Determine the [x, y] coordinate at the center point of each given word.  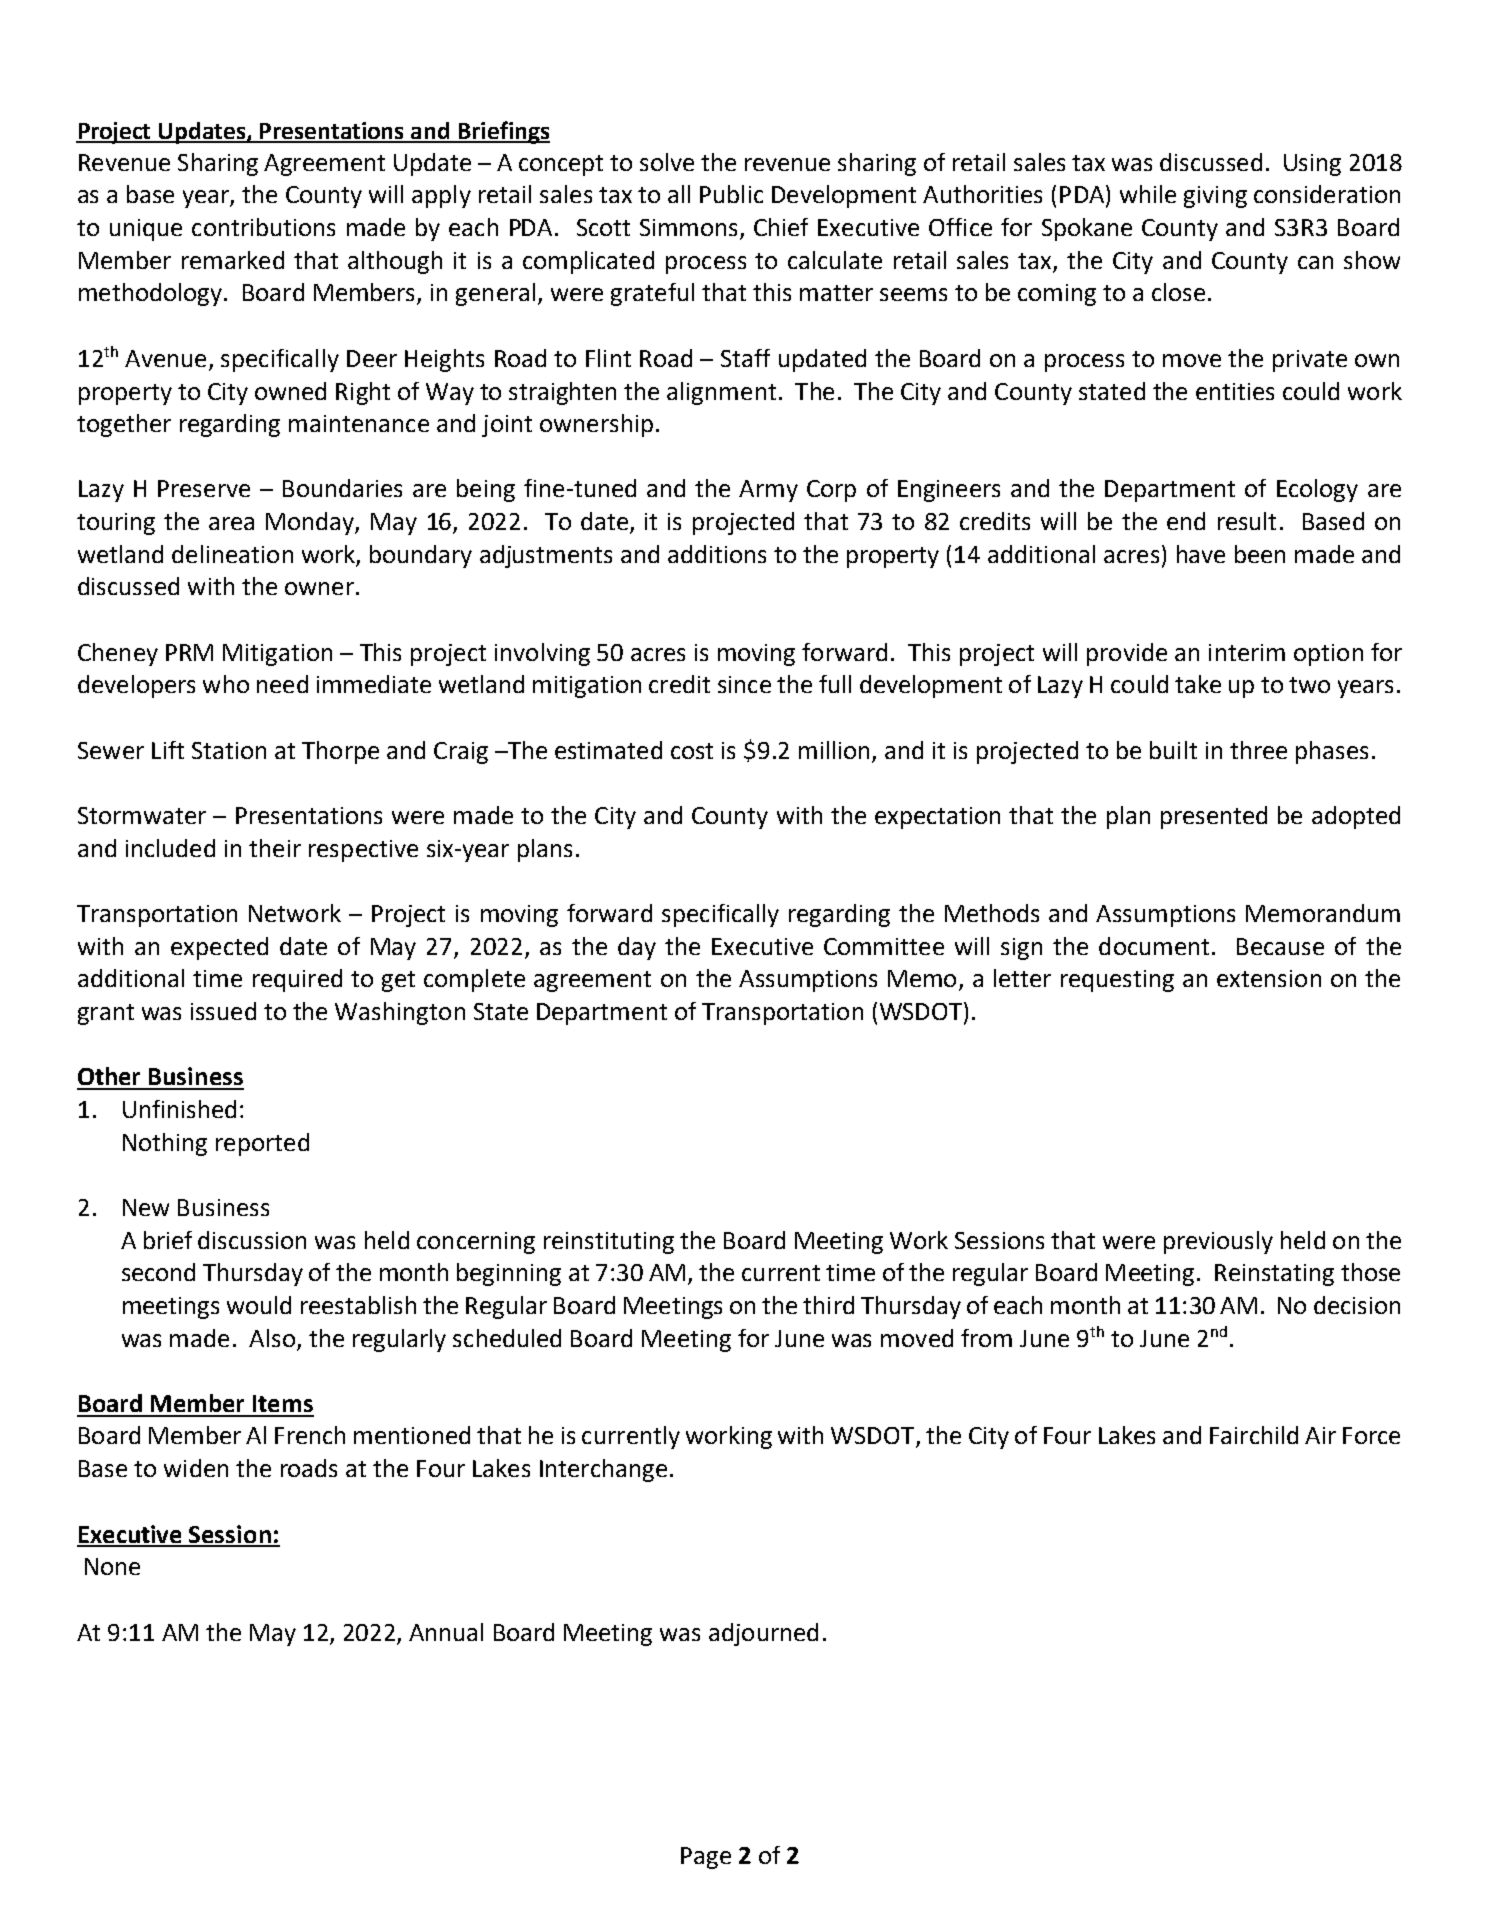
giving [1215, 197]
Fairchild [1254, 1435]
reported [262, 1144]
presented [1214, 817]
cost [692, 751]
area [231, 523]
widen [196, 1468]
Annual [446, 1632]
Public [731, 194]
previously [1218, 1242]
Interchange [603, 1470]
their [275, 848]
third [828, 1305]
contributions [263, 227]
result [1247, 521]
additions [717, 554]
